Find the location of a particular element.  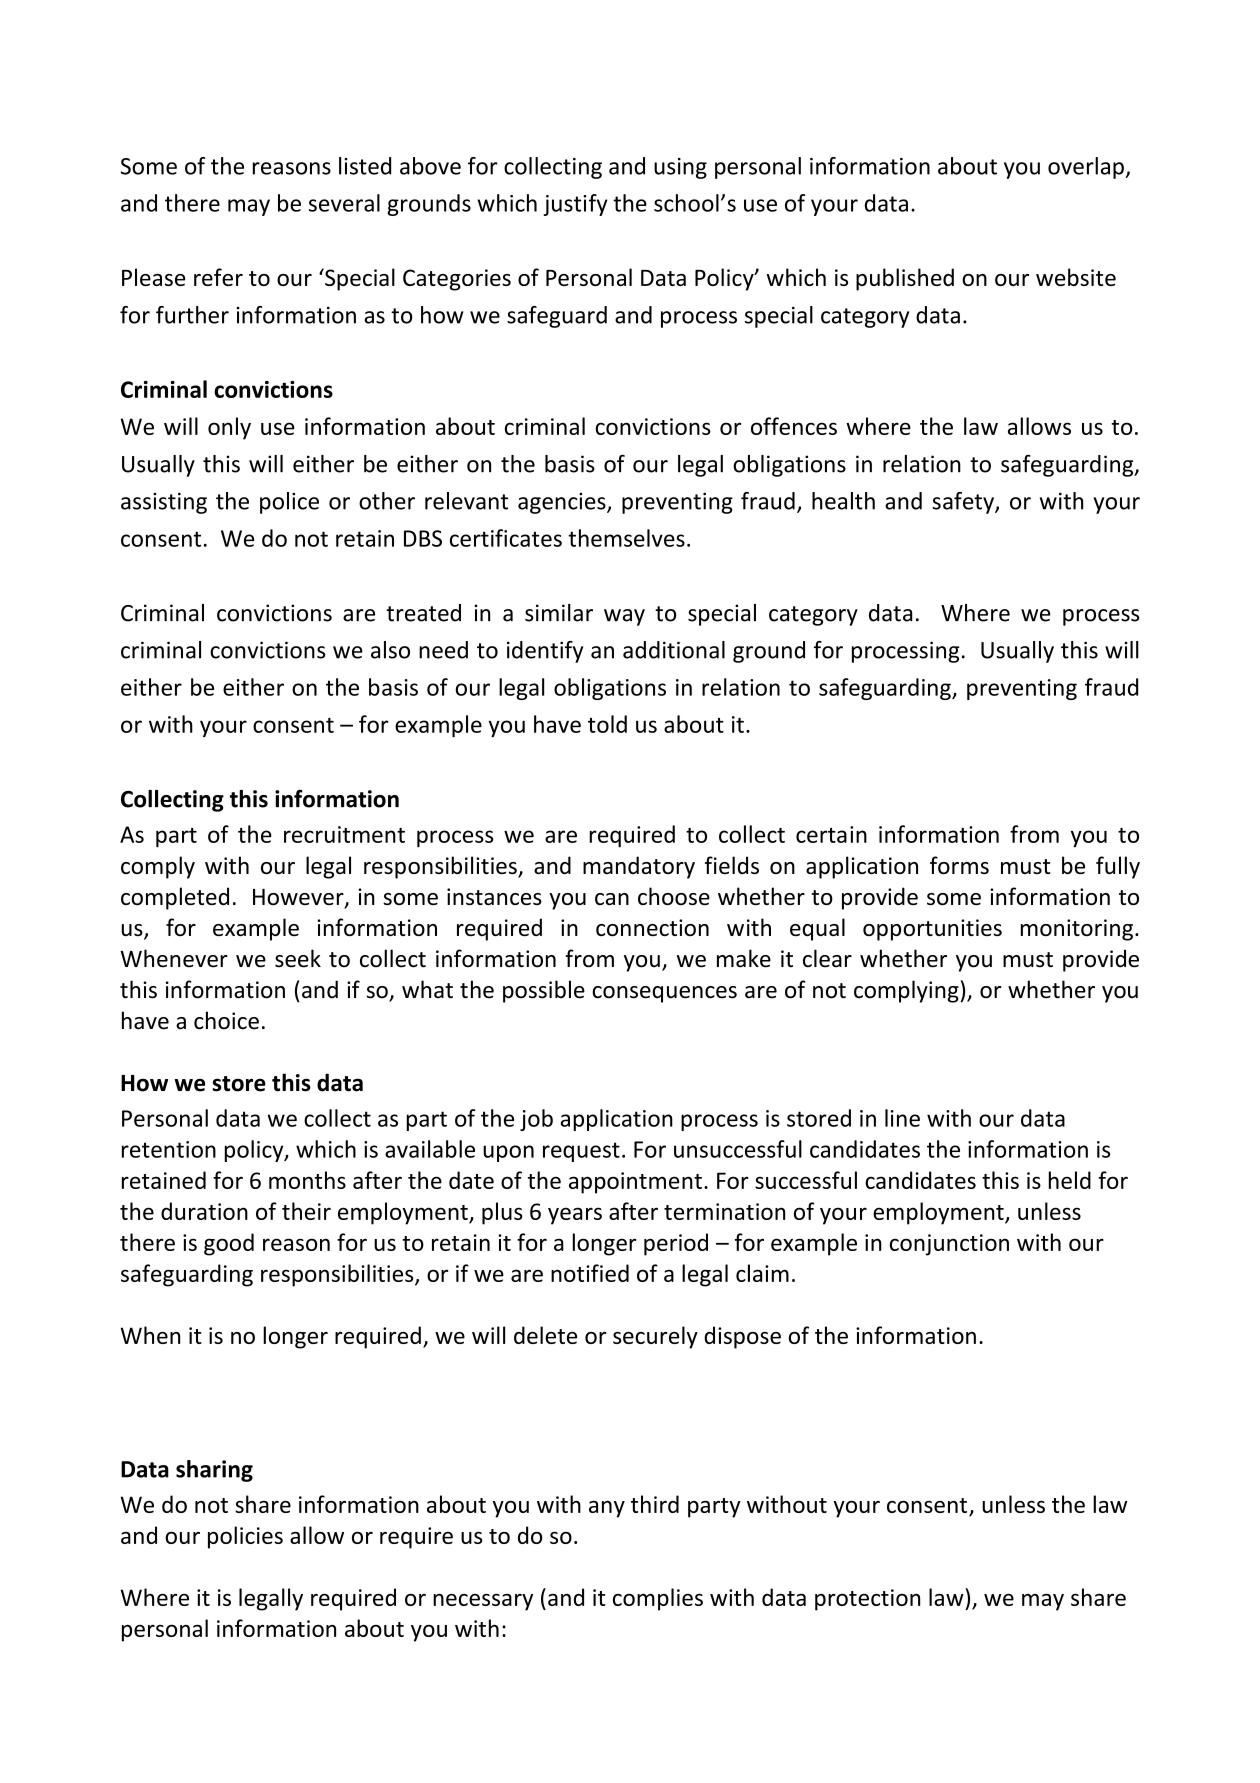

policies is located at coordinates (245, 1537).
